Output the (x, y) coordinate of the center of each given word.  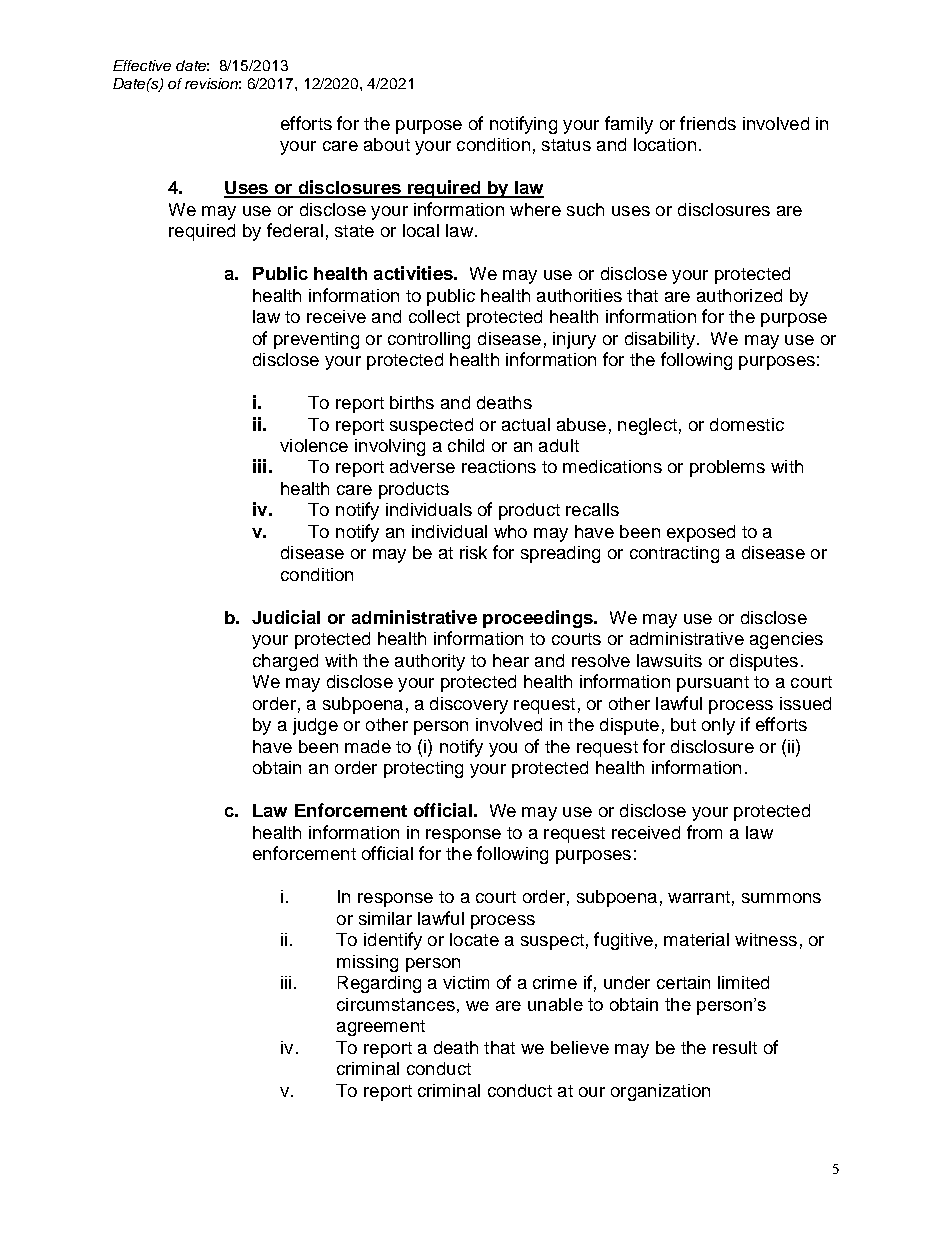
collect (434, 316)
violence (314, 445)
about (387, 144)
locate (474, 939)
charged (285, 662)
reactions (499, 466)
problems (727, 468)
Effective (142, 65)
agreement (381, 1028)
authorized (739, 295)
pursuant (713, 684)
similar (385, 918)
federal (295, 230)
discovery (469, 705)
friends (708, 123)
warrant (699, 897)
